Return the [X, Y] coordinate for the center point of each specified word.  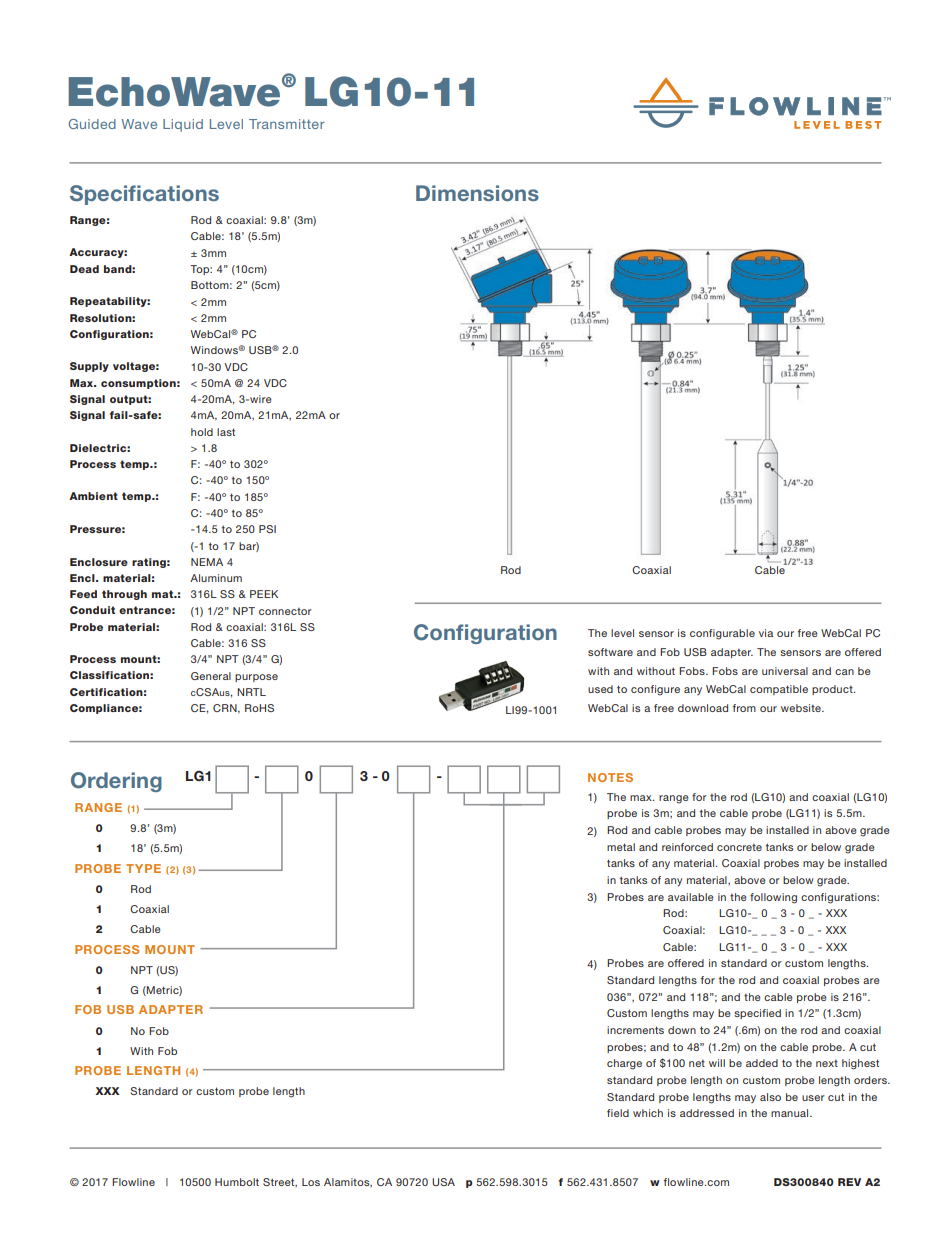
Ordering [116, 782]
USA [443, 1182]
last [226, 432]
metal [621, 847]
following [773, 898]
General [211, 676]
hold [202, 432]
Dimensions [477, 193]
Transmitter [287, 124]
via [766, 633]
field [618, 1113]
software [610, 652]
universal [785, 671]
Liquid [183, 125]
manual [791, 1113]
